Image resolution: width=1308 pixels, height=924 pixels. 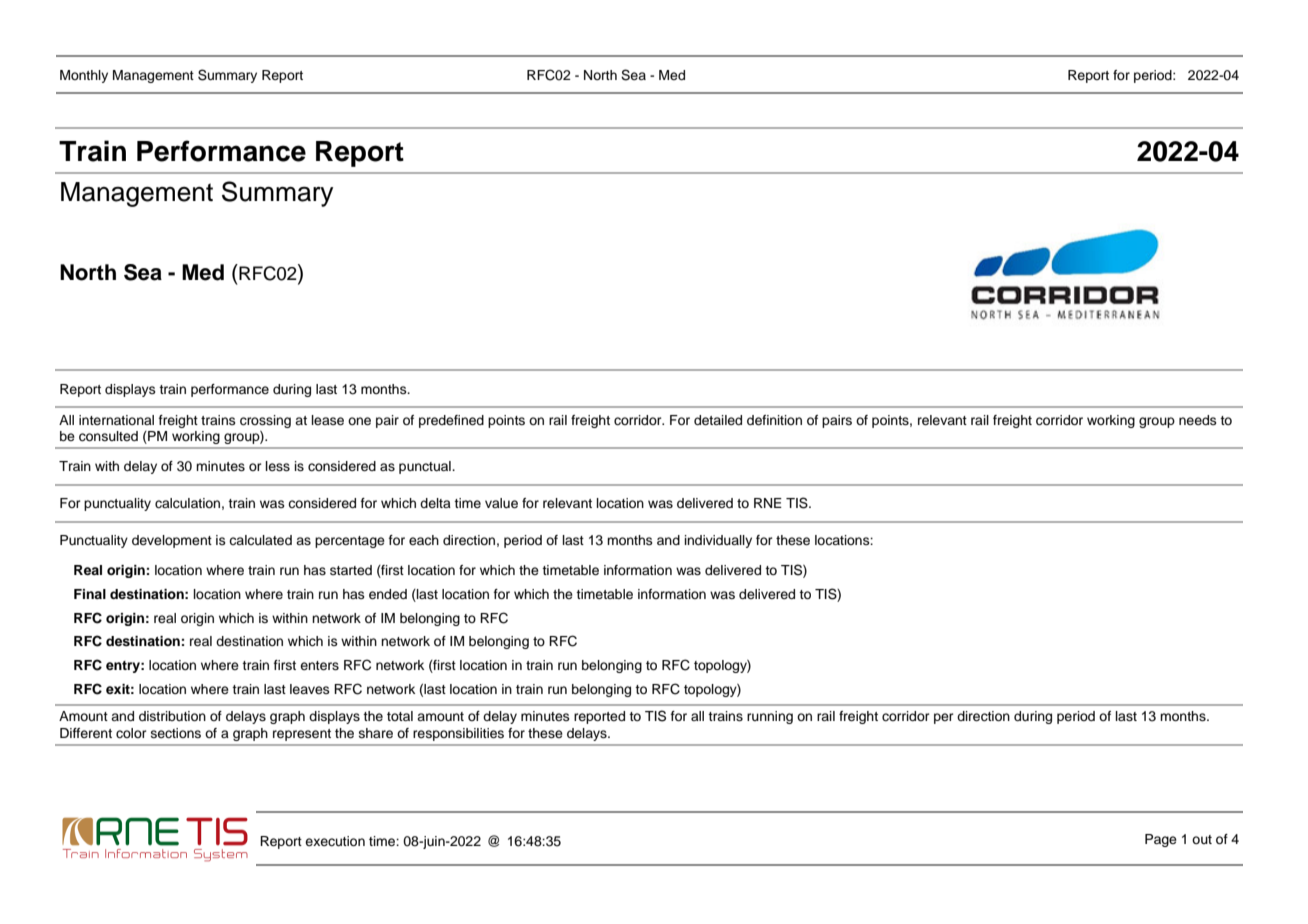 I want to click on running, so click(x=770, y=717).
